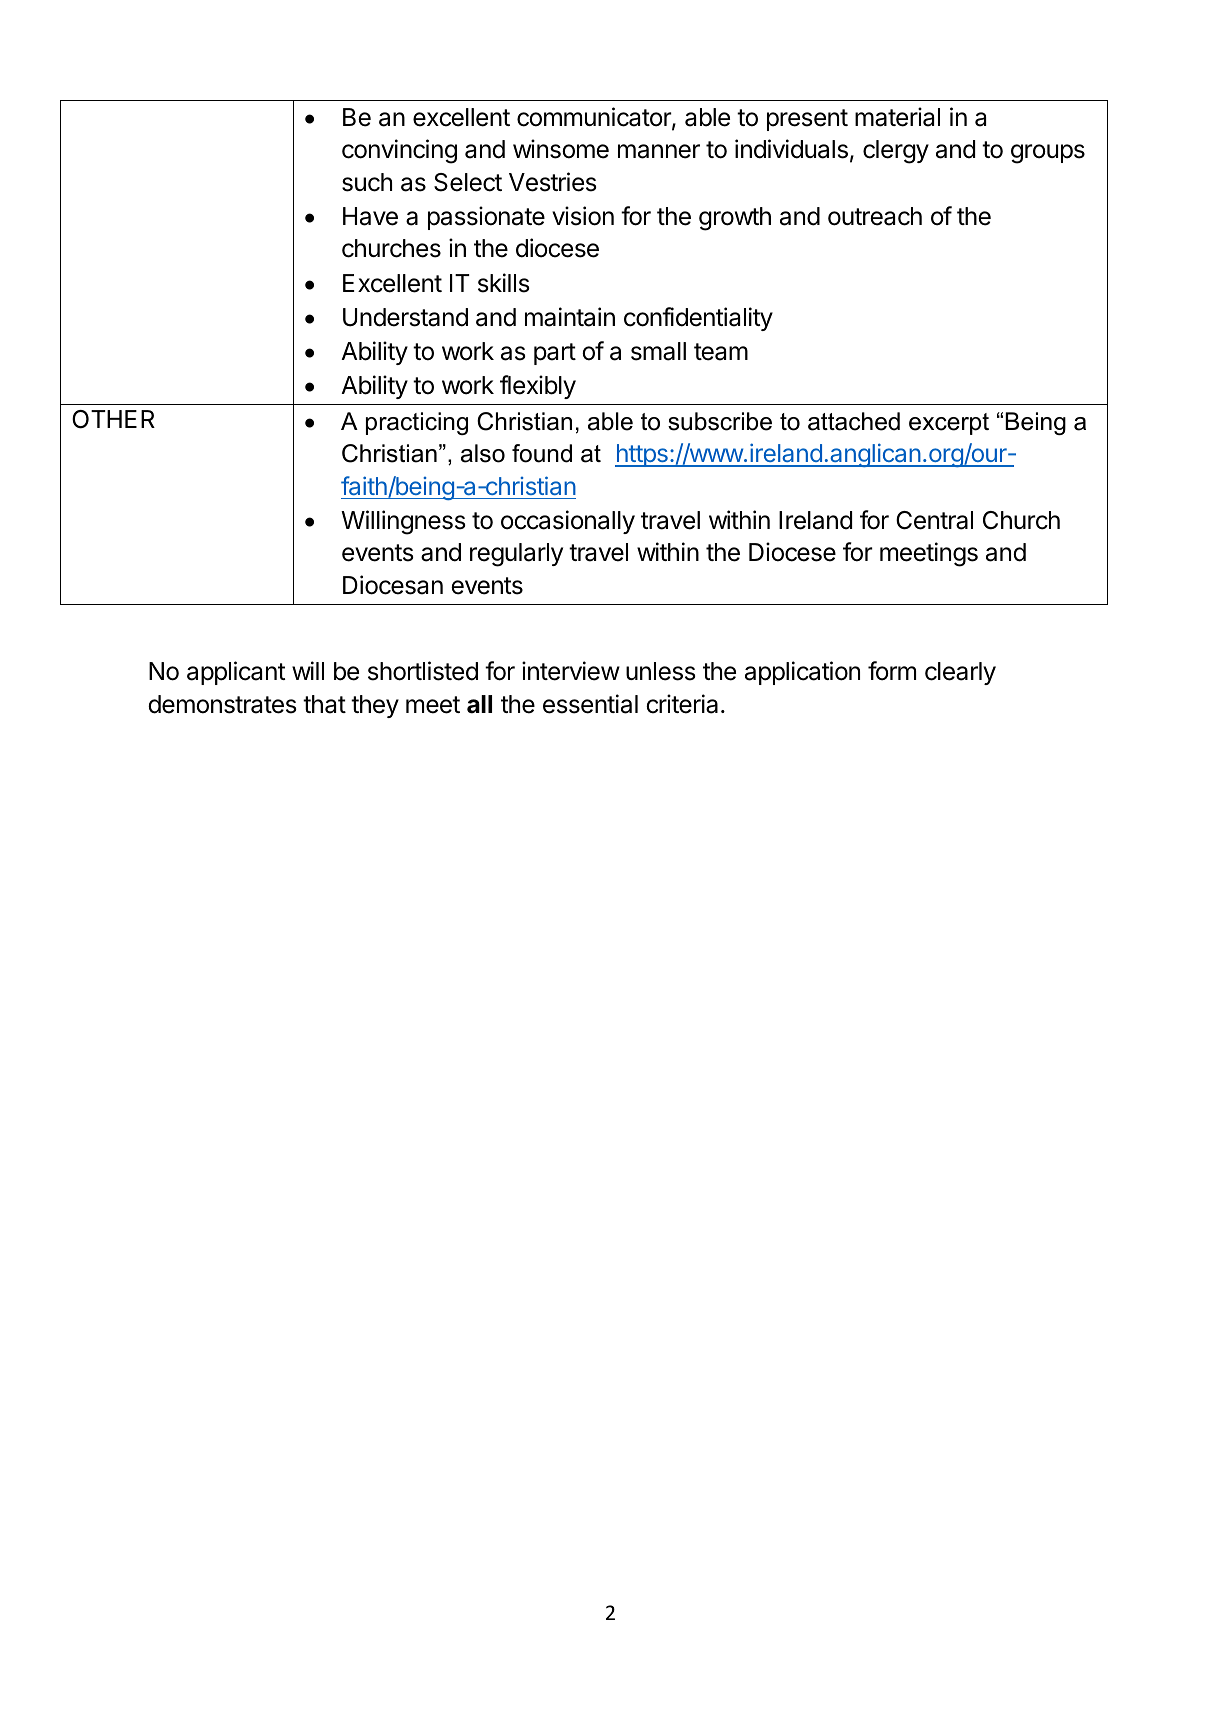 Image resolution: width=1221 pixels, height=1727 pixels. I want to click on clearly, so click(960, 673).
